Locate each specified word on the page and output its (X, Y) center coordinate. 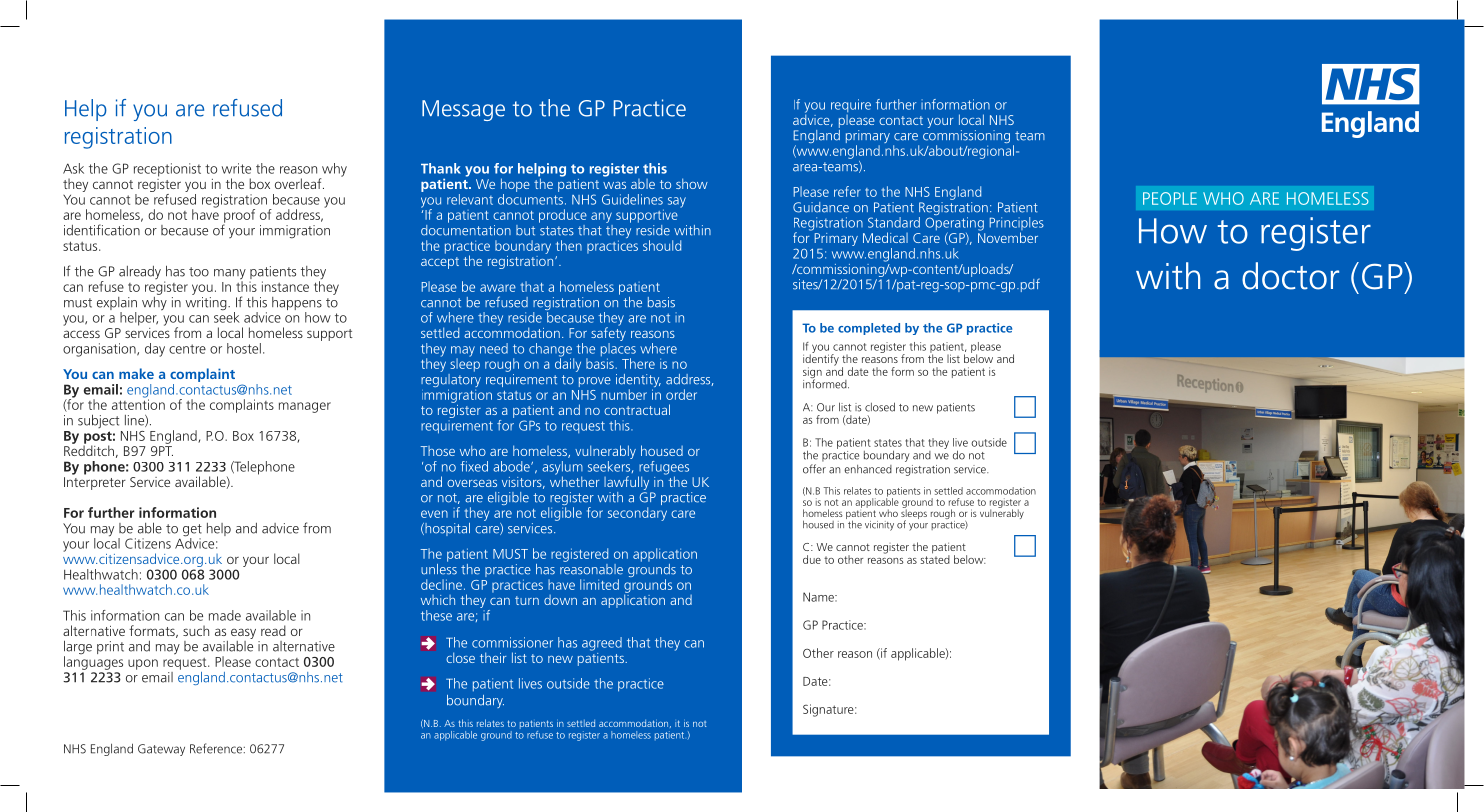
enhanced (868, 469)
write (236, 168)
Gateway (161, 750)
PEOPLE (1170, 198)
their (493, 657)
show (692, 183)
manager (305, 407)
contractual (637, 409)
